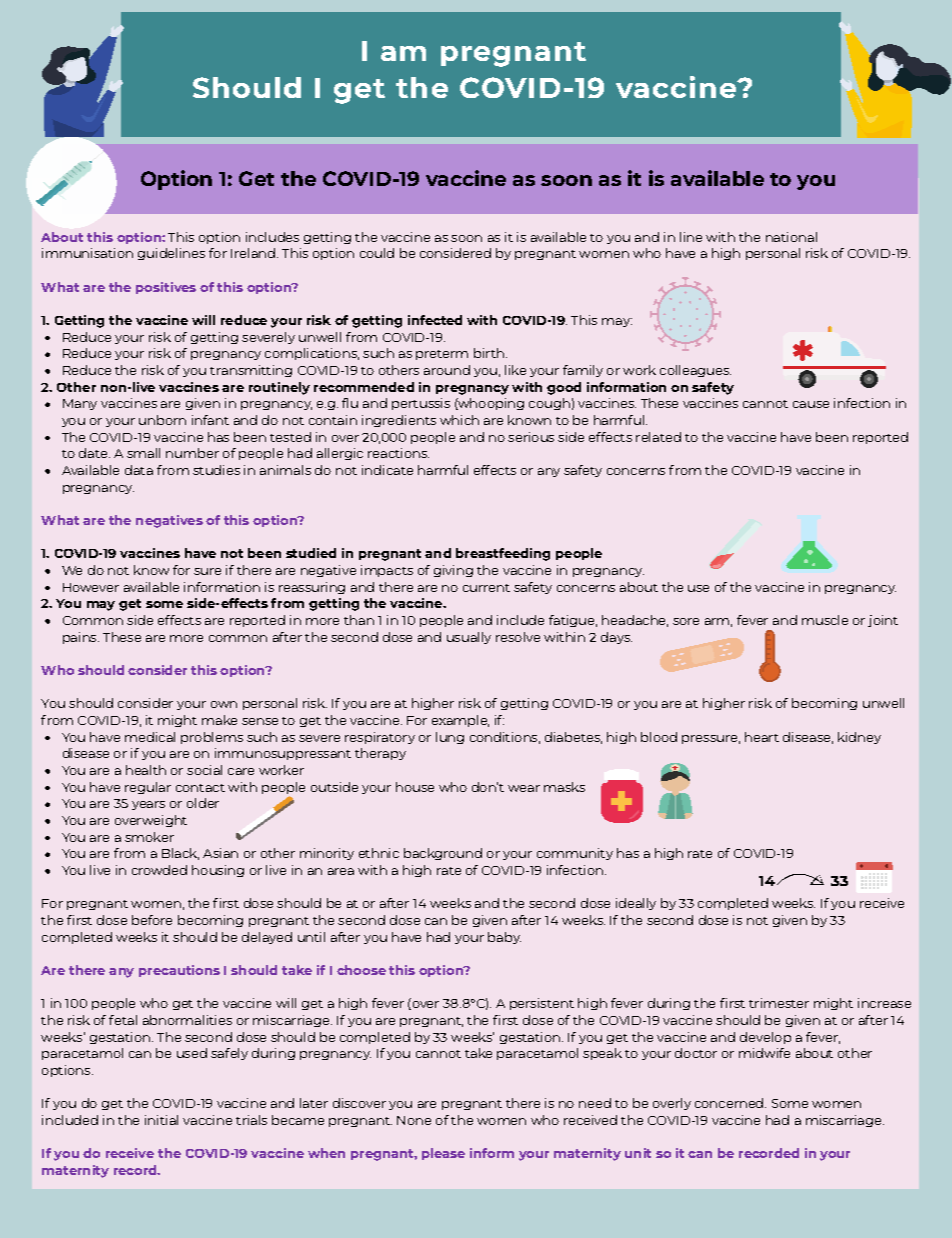 The width and height of the image is (952, 1238). What do you see at coordinates (377, 253) in the image?
I see `could` at bounding box center [377, 253].
